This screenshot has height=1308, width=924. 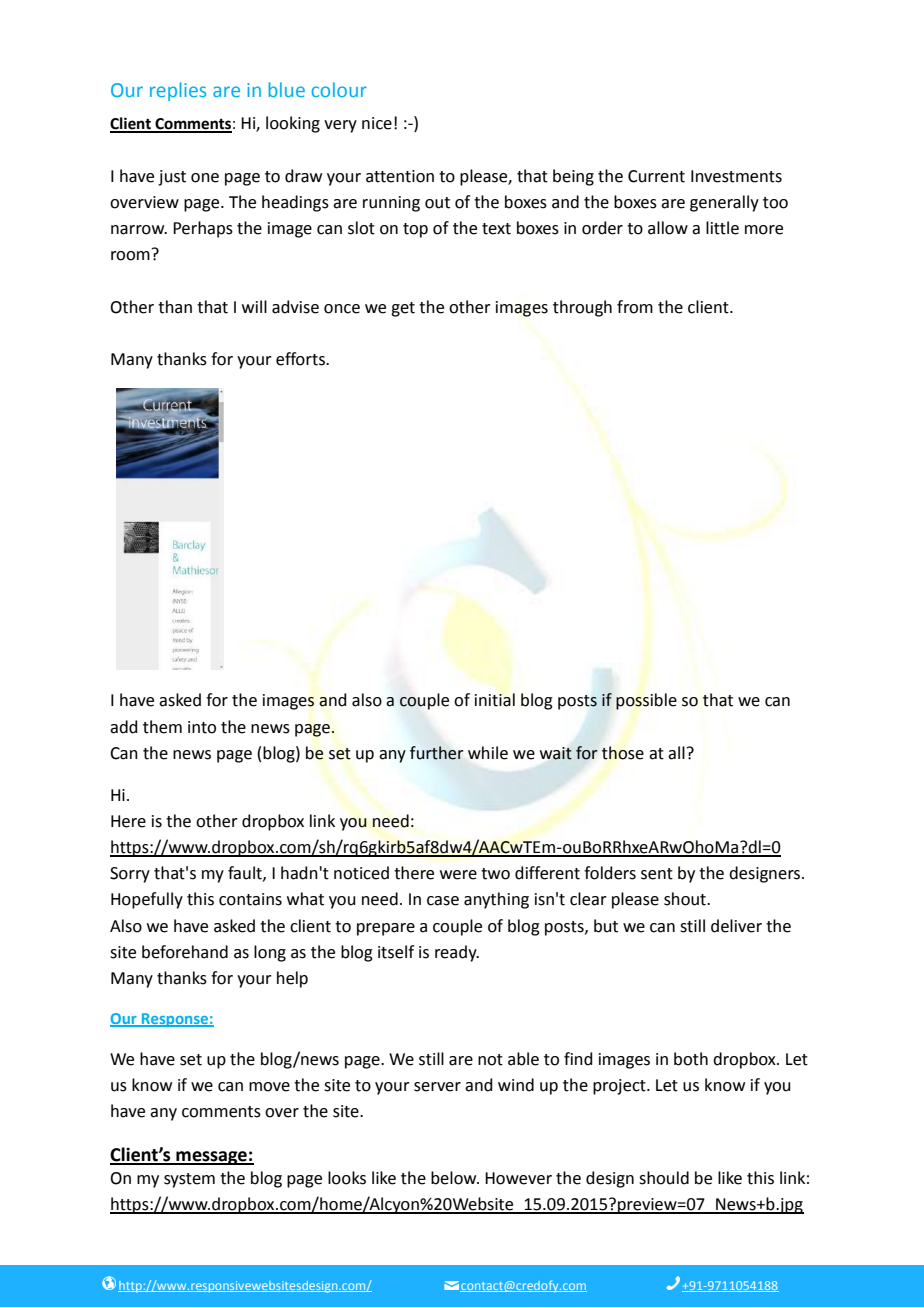 I want to click on below, so click(x=455, y=1178).
